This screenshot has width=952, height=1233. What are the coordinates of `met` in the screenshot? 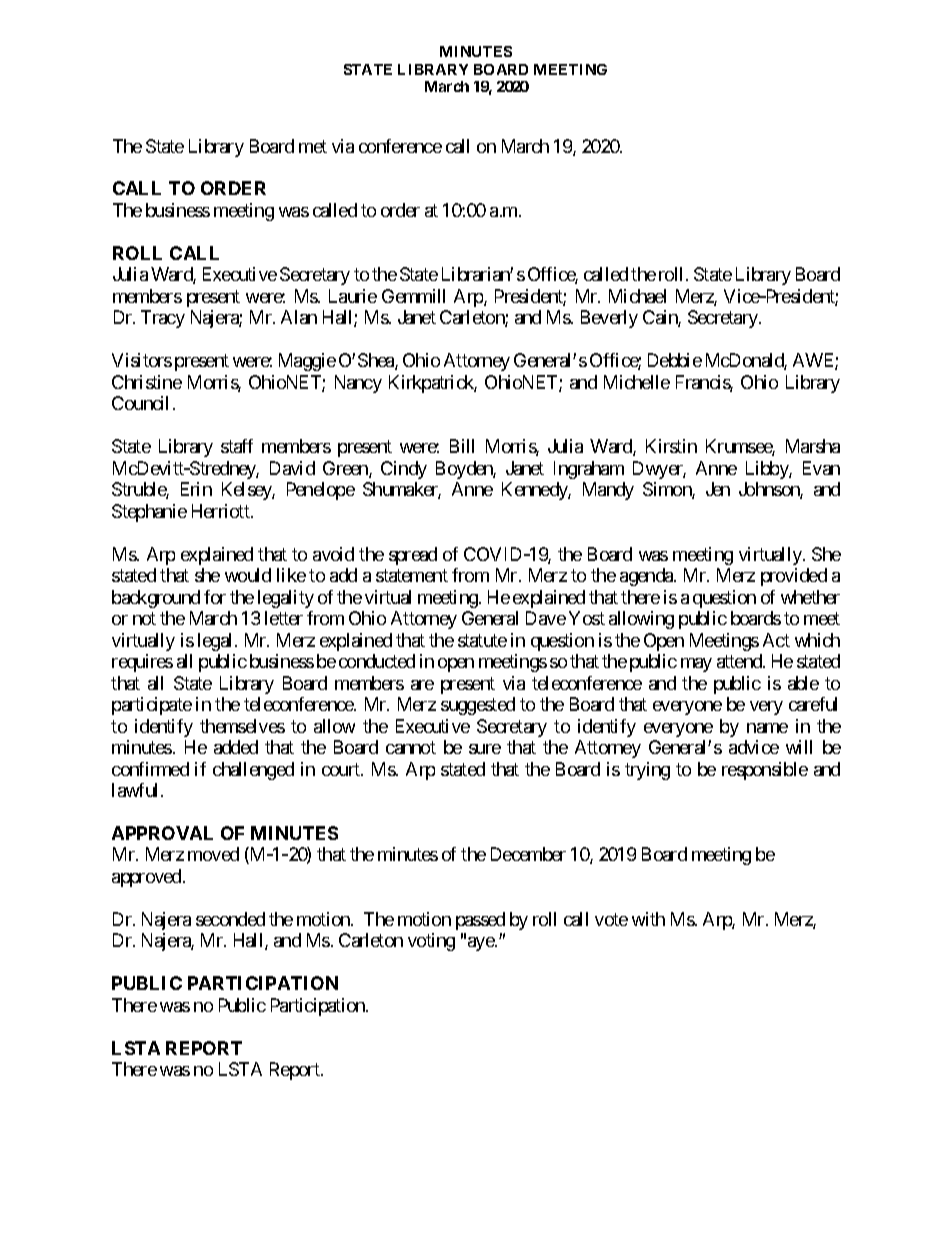 It's located at (313, 146).
